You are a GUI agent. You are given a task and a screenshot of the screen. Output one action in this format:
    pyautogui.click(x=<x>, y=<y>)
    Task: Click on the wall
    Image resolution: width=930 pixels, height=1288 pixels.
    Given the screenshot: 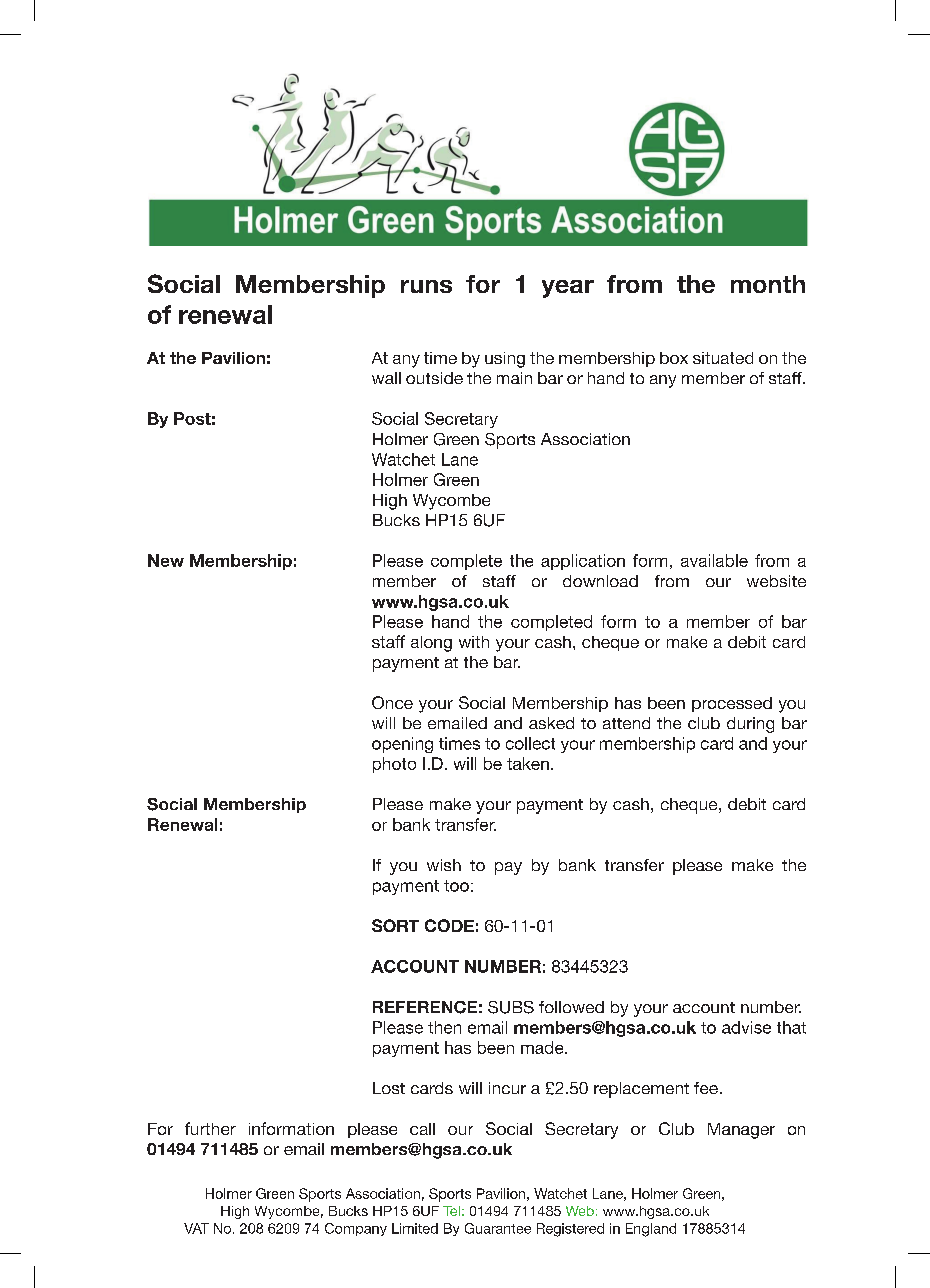 What is the action you would take?
    pyautogui.click(x=386, y=378)
